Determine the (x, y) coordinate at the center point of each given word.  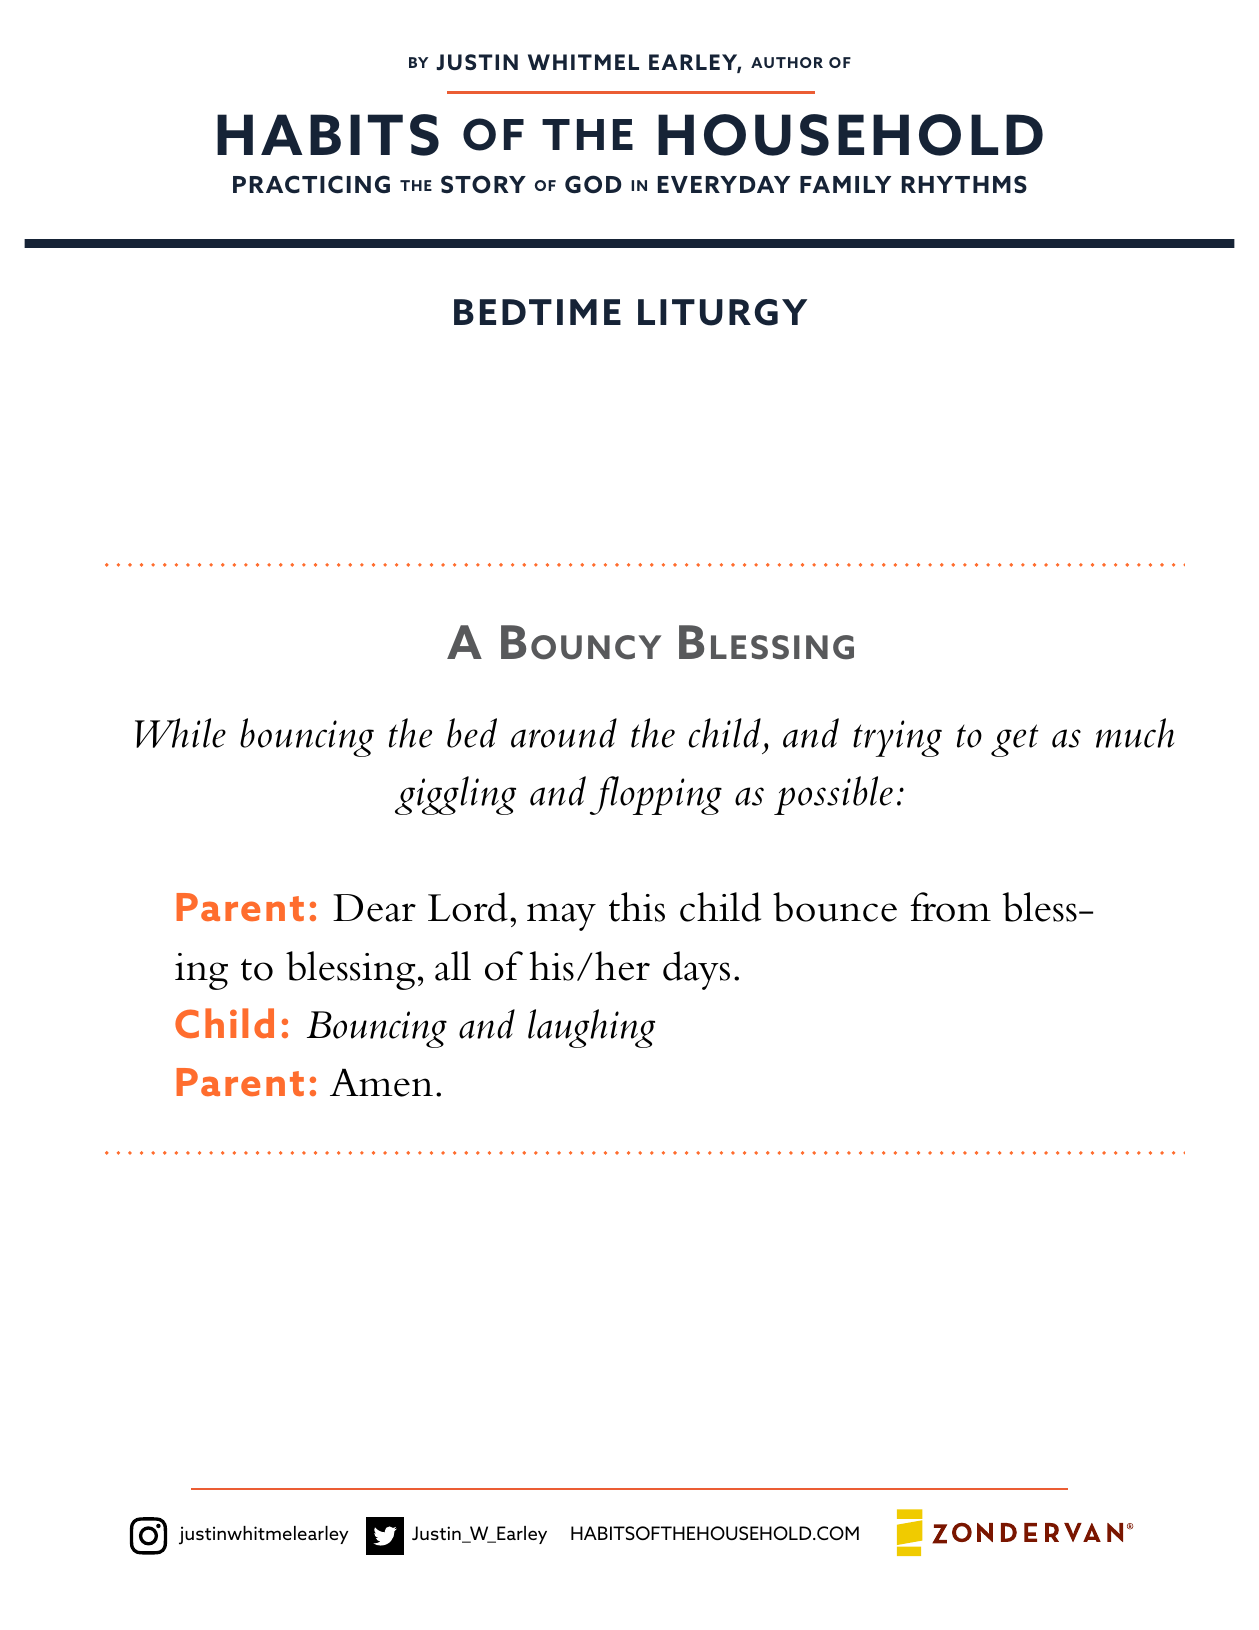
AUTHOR (787, 62)
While (180, 733)
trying (897, 738)
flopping (656, 795)
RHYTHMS (964, 184)
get (1015, 740)
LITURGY (722, 312)
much (1135, 733)
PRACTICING (311, 184)
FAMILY (845, 184)
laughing (591, 1028)
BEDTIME (537, 312)
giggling (455, 795)
